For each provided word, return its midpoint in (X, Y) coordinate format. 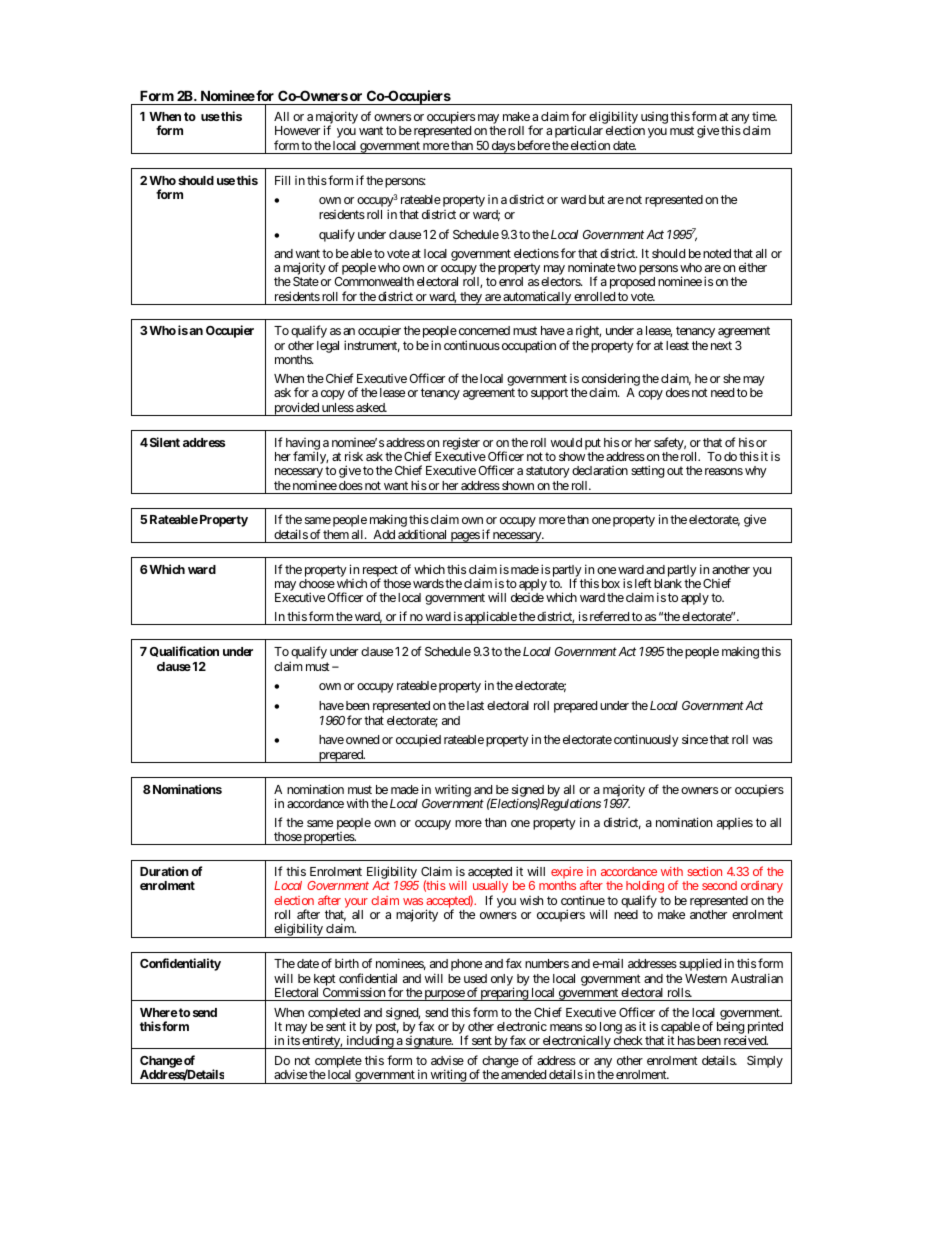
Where (159, 1012)
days (502, 147)
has (686, 1040)
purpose (444, 995)
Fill (282, 180)
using (654, 118)
